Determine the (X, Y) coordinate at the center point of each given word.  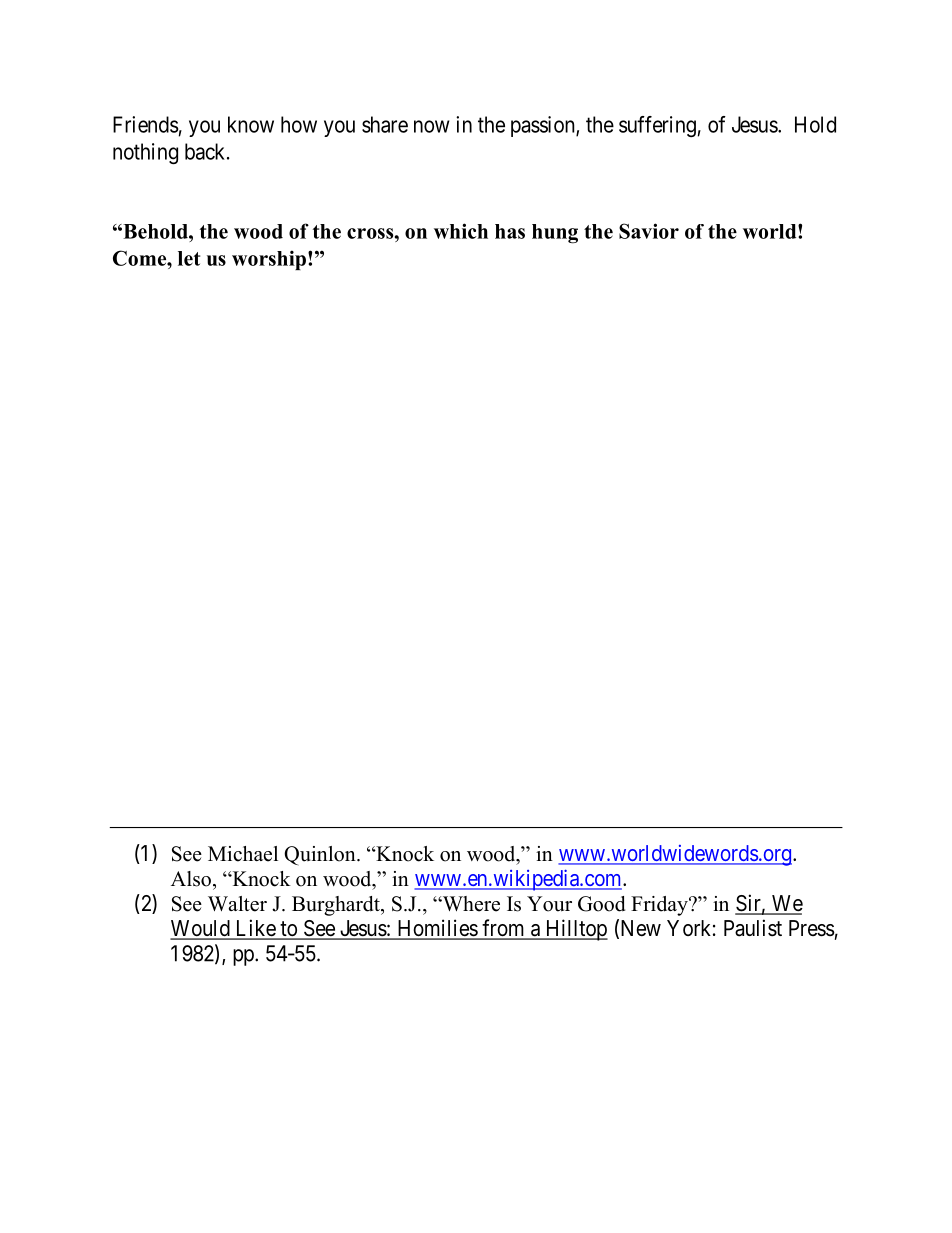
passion (544, 126)
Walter (237, 904)
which (461, 231)
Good (601, 904)
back (206, 151)
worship (269, 260)
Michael (243, 854)
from (503, 929)
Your (549, 904)
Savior (649, 231)
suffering (657, 126)
